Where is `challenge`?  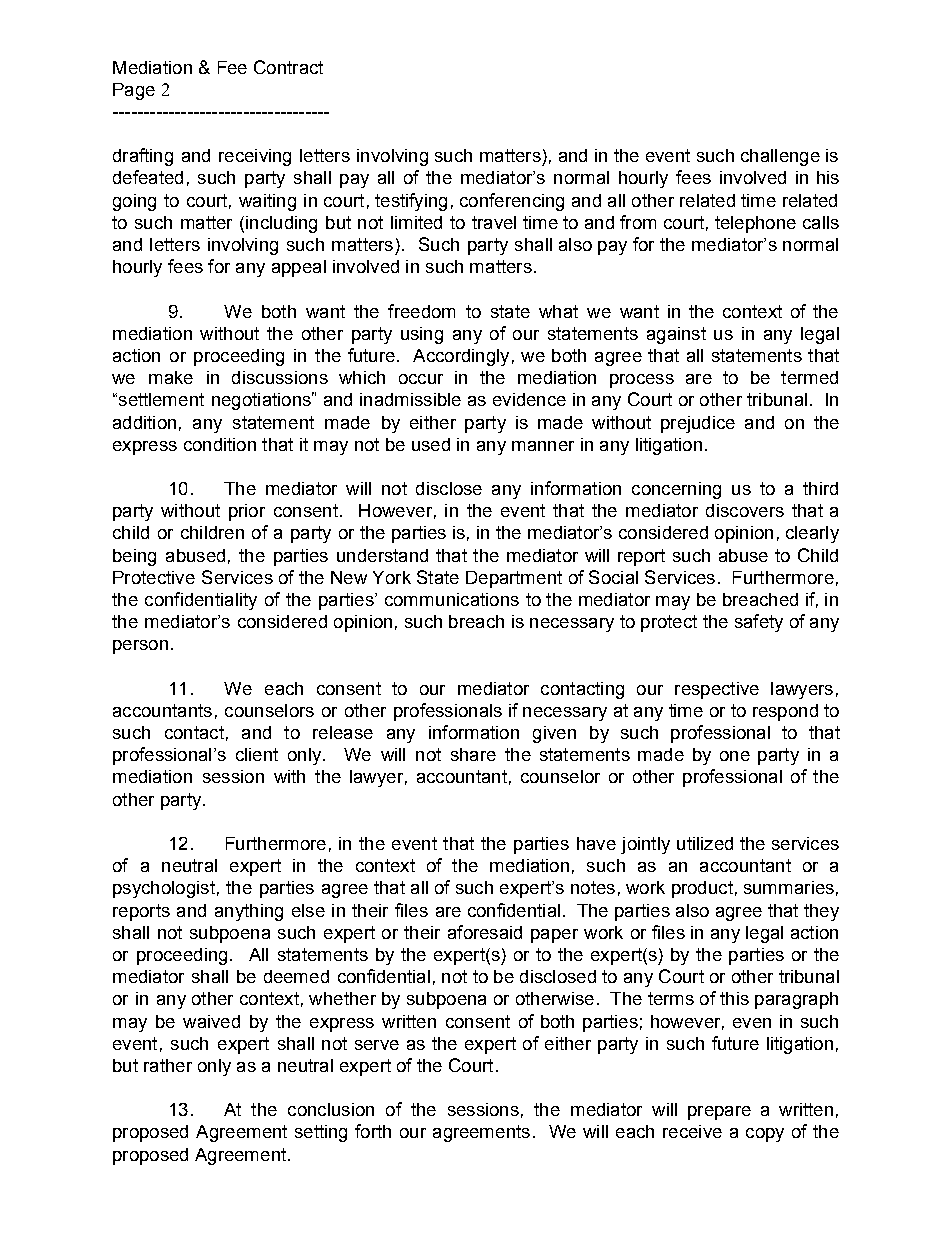
challenge is located at coordinates (780, 157).
